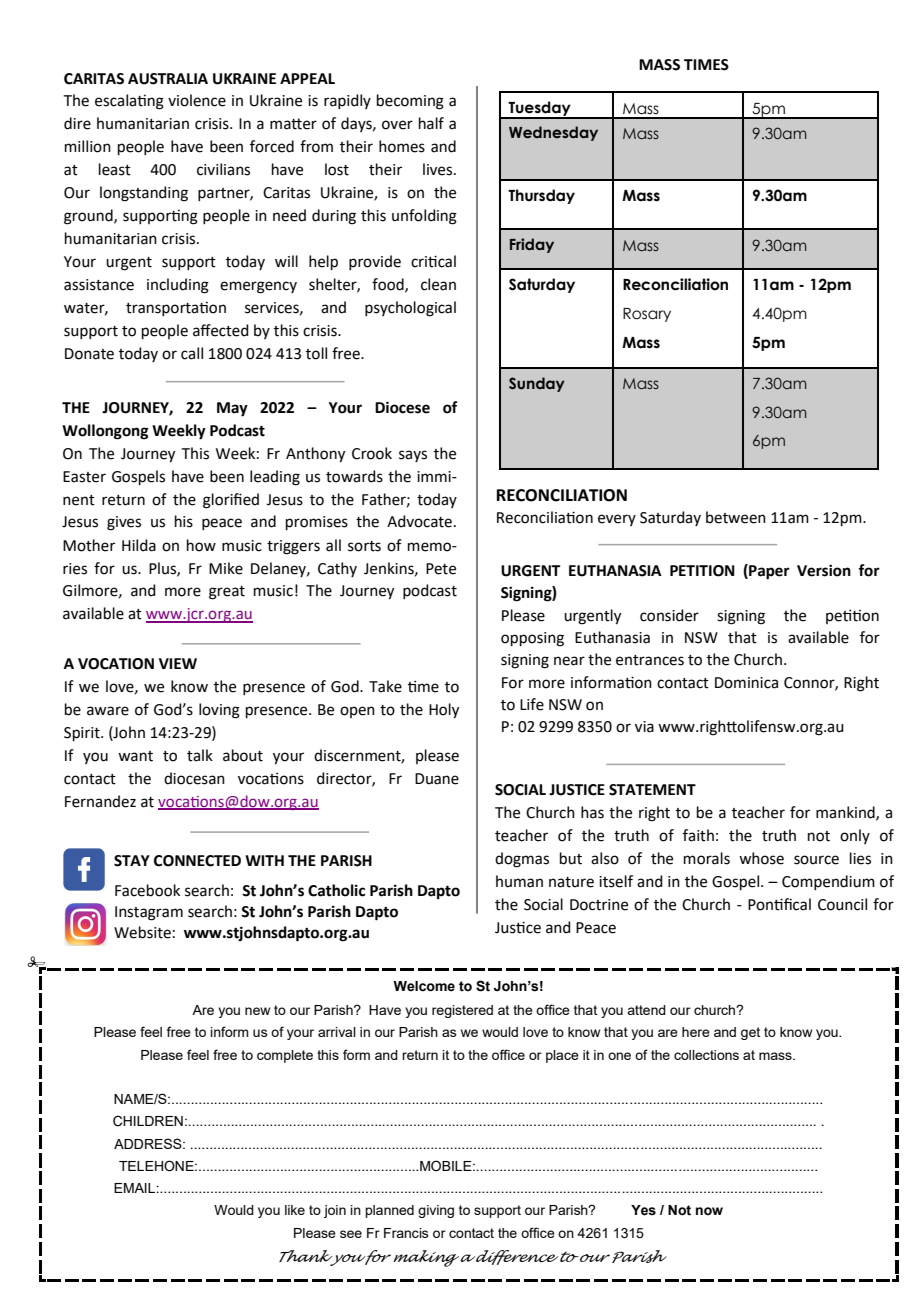 This screenshot has width=924, height=1308. Describe the element at coordinates (553, 133) in the screenshot. I see `Wednesday` at that location.
